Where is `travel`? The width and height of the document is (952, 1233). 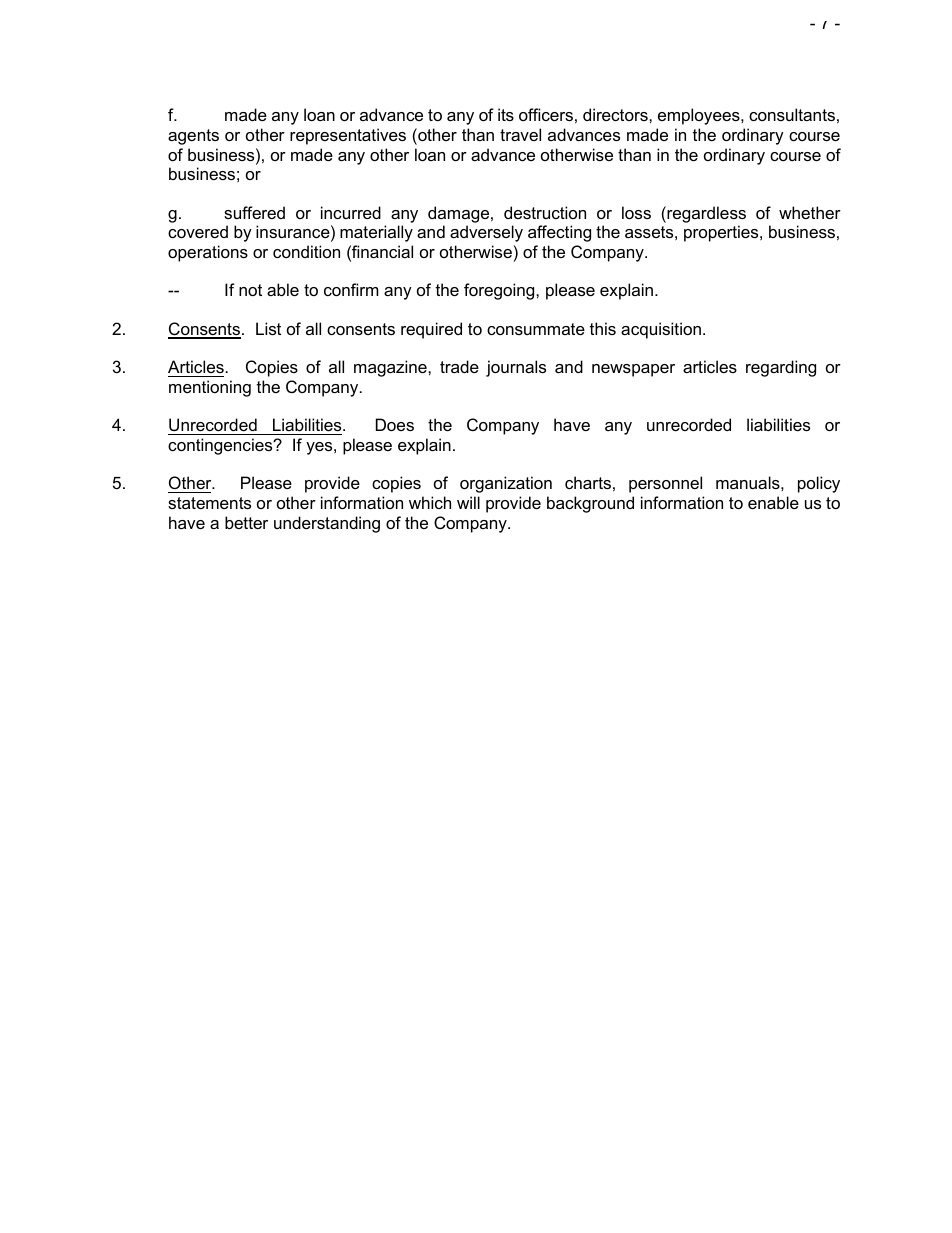 travel is located at coordinates (520, 134).
